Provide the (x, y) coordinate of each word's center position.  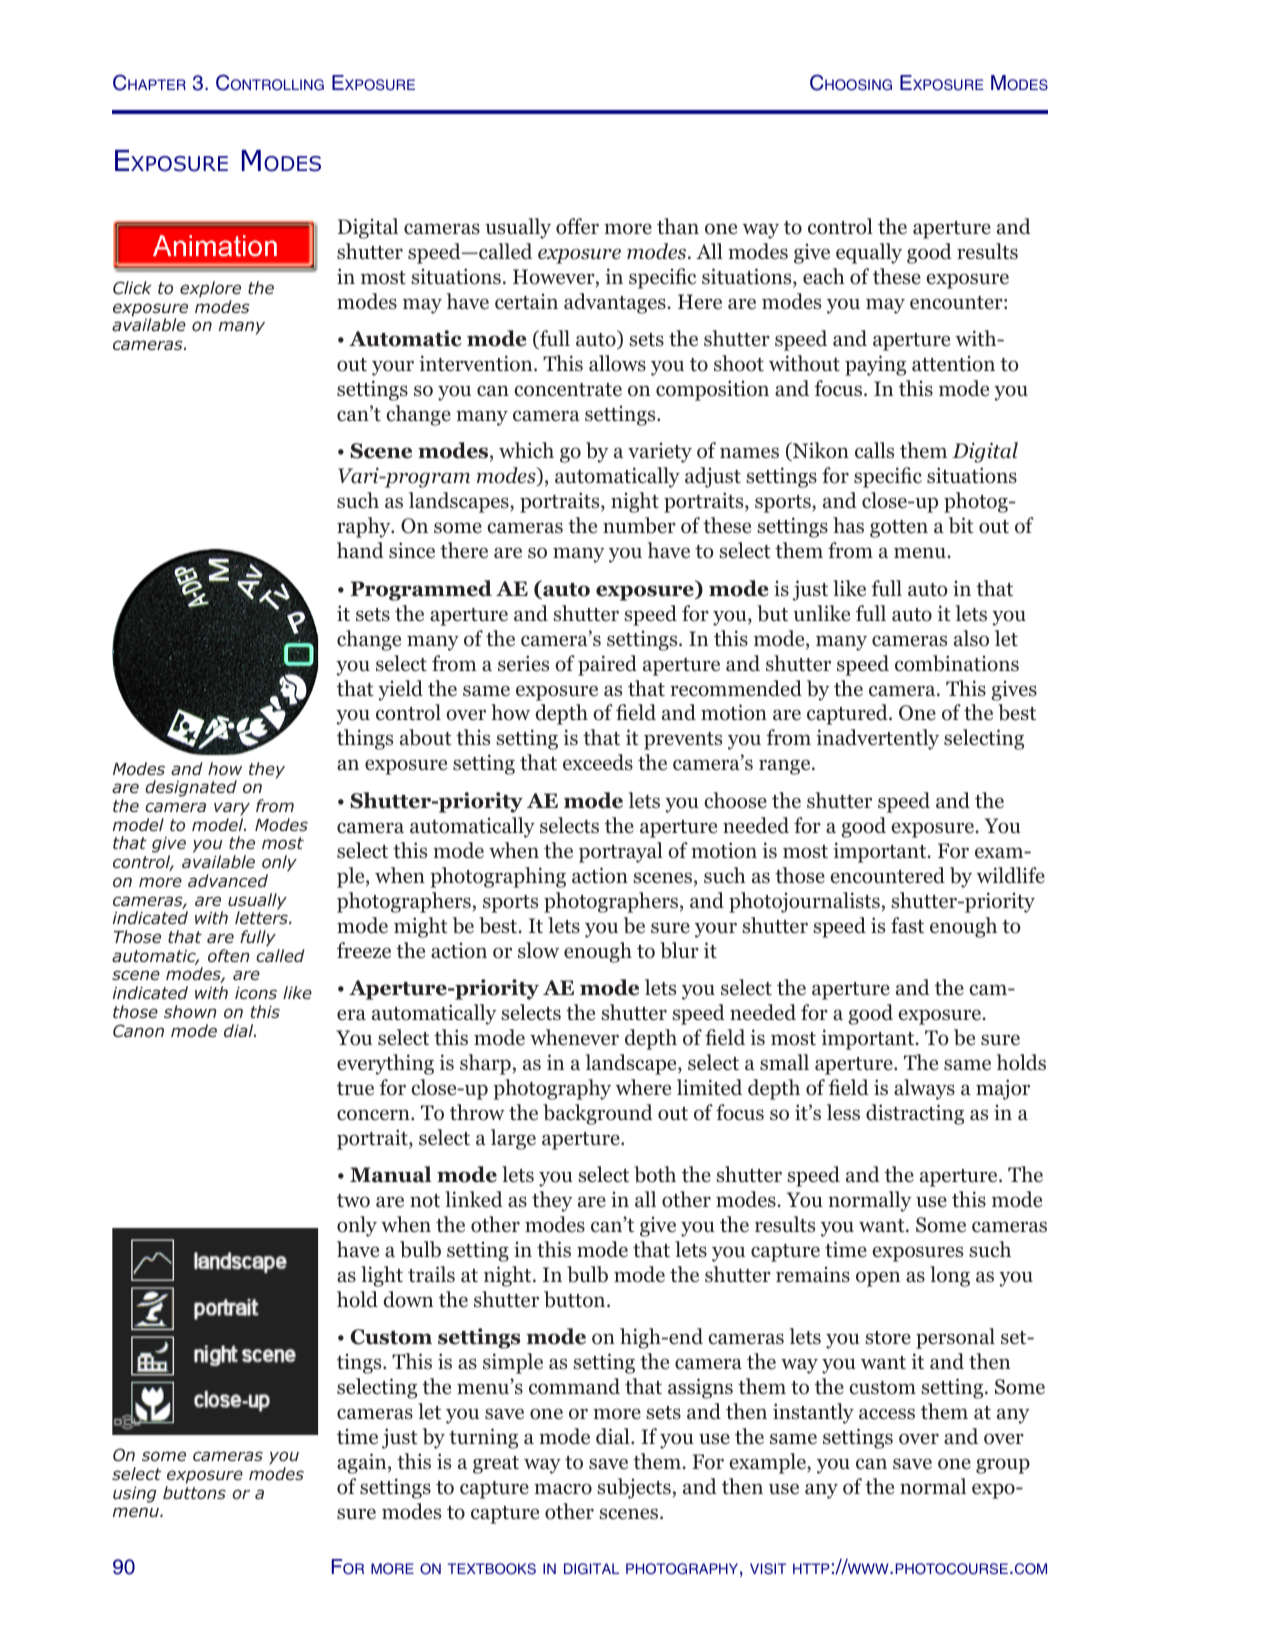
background (598, 1114)
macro (563, 1489)
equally (869, 253)
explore (210, 289)
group (1003, 1466)
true (355, 1089)
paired (607, 665)
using (135, 1495)
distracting (915, 1114)
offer (577, 226)
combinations (957, 663)
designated (191, 788)
